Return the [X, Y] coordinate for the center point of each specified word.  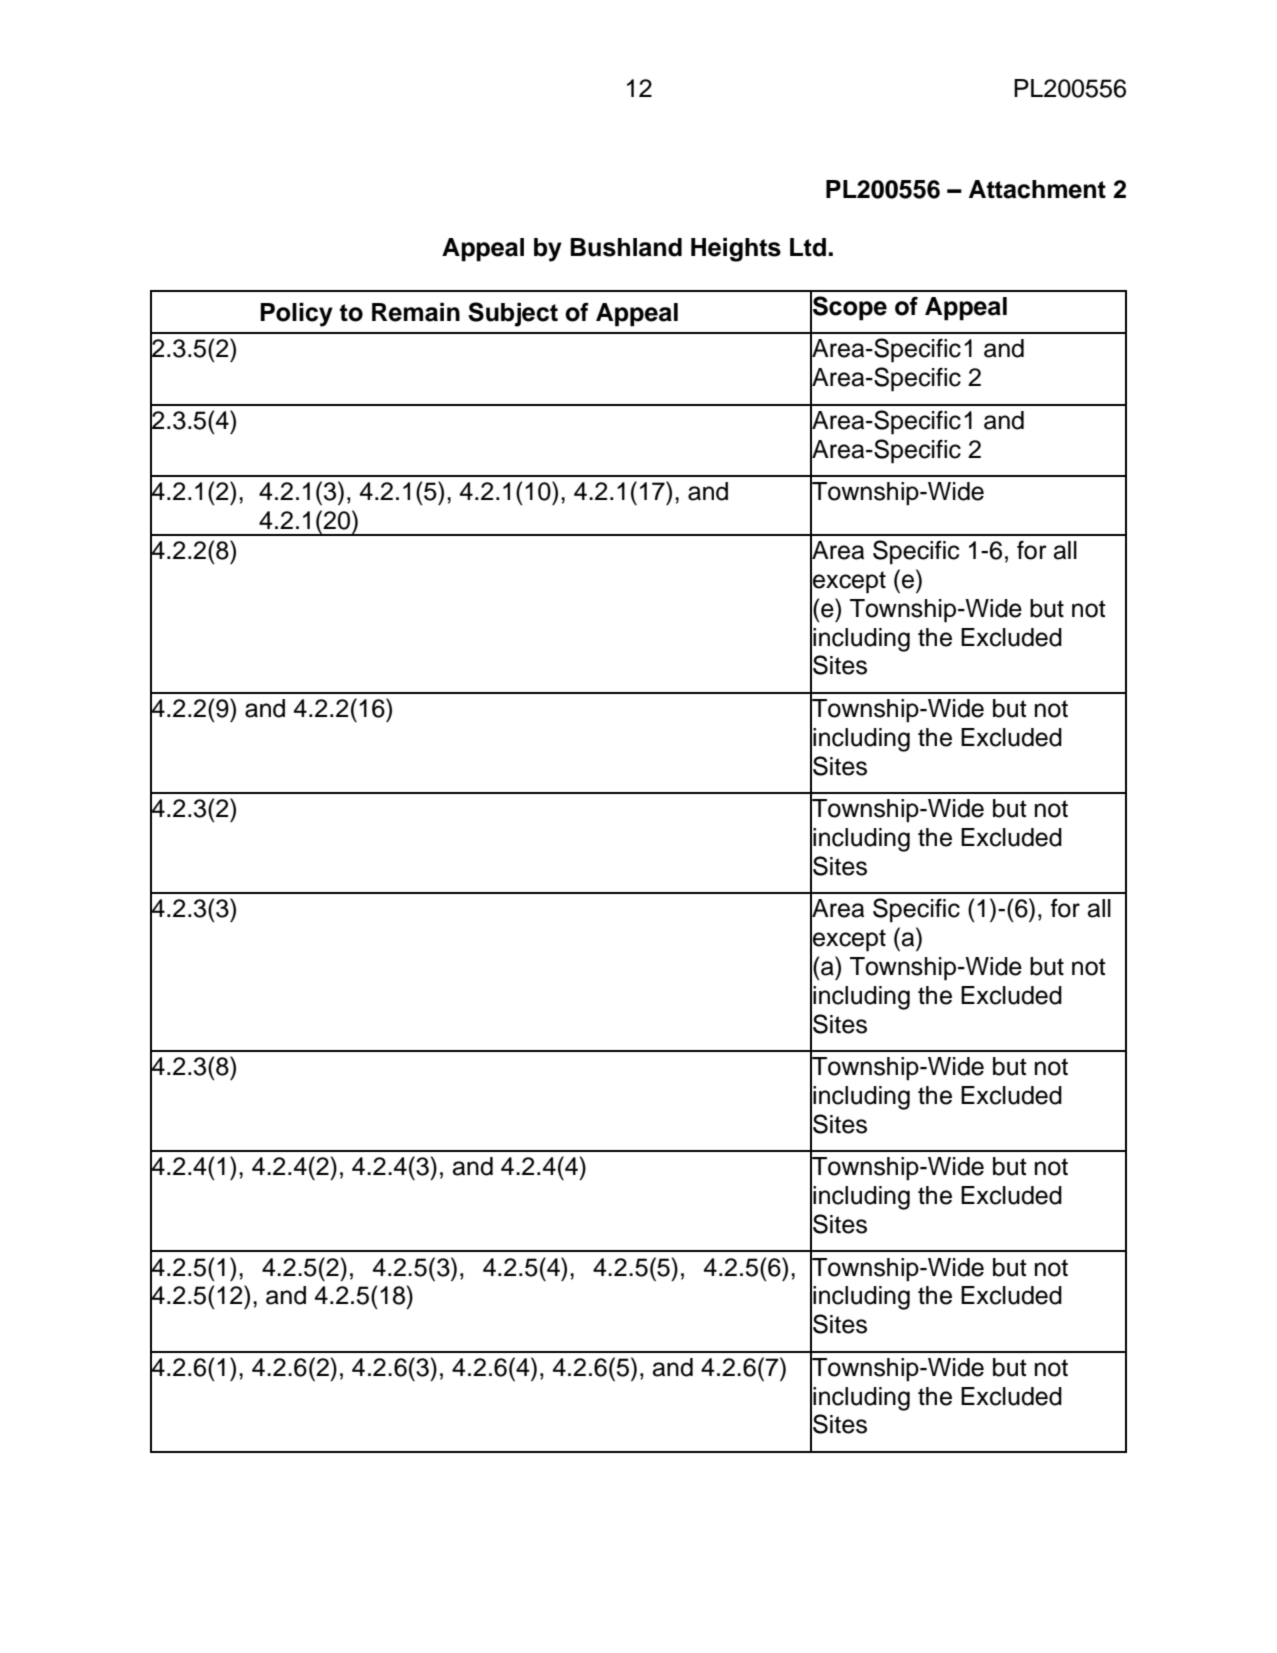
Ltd [808, 247]
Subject [513, 314]
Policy [296, 315]
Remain [416, 312]
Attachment [1037, 189]
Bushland [626, 247]
